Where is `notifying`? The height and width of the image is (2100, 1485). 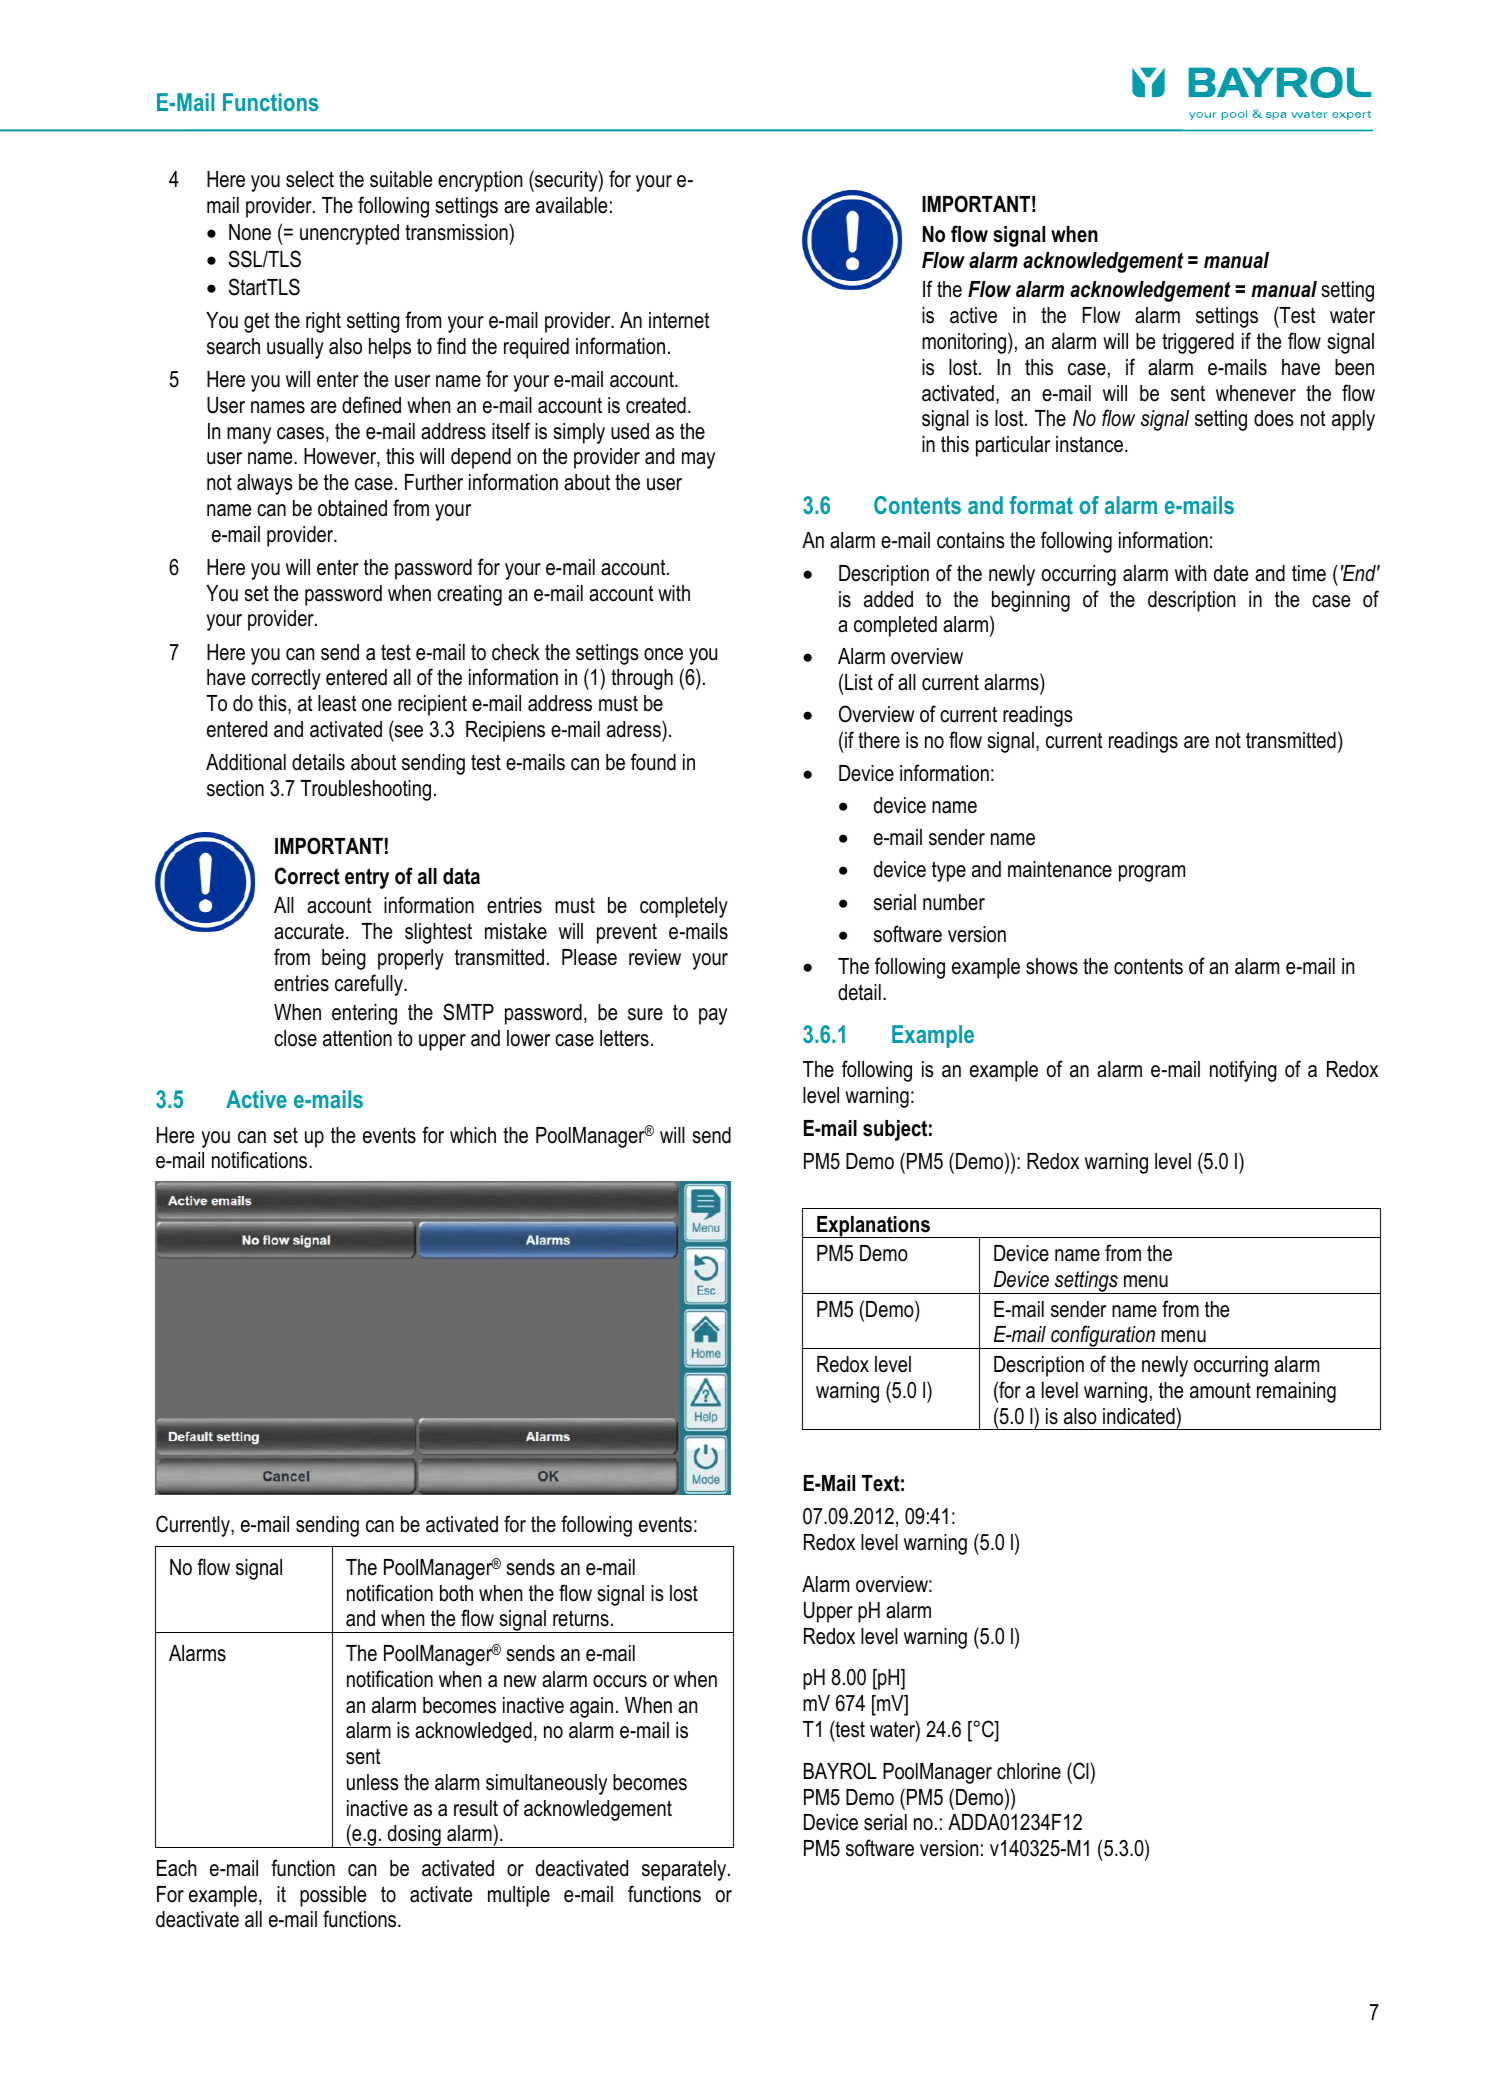 notifying is located at coordinates (1243, 1071).
